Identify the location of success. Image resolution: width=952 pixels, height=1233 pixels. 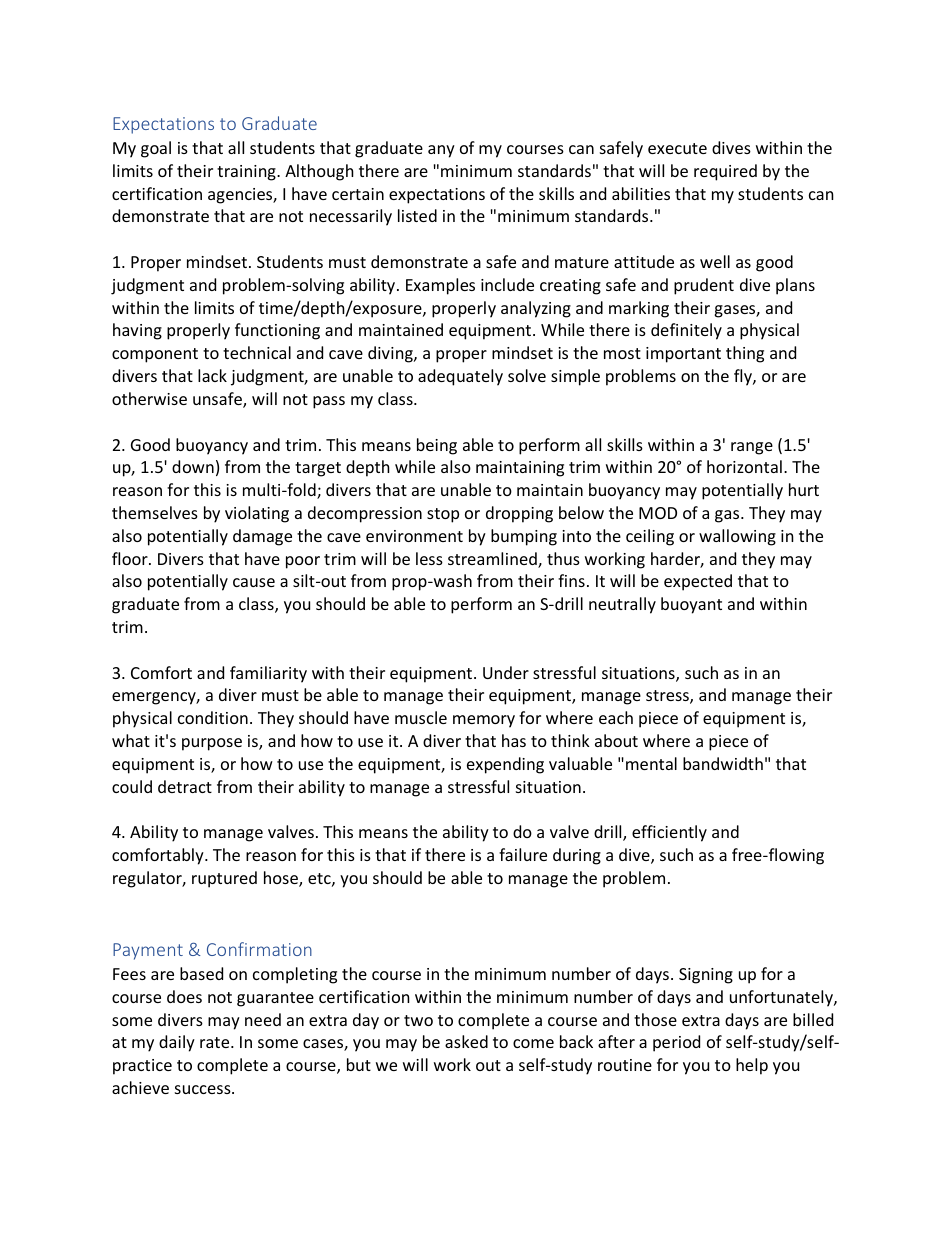
(204, 1089).
